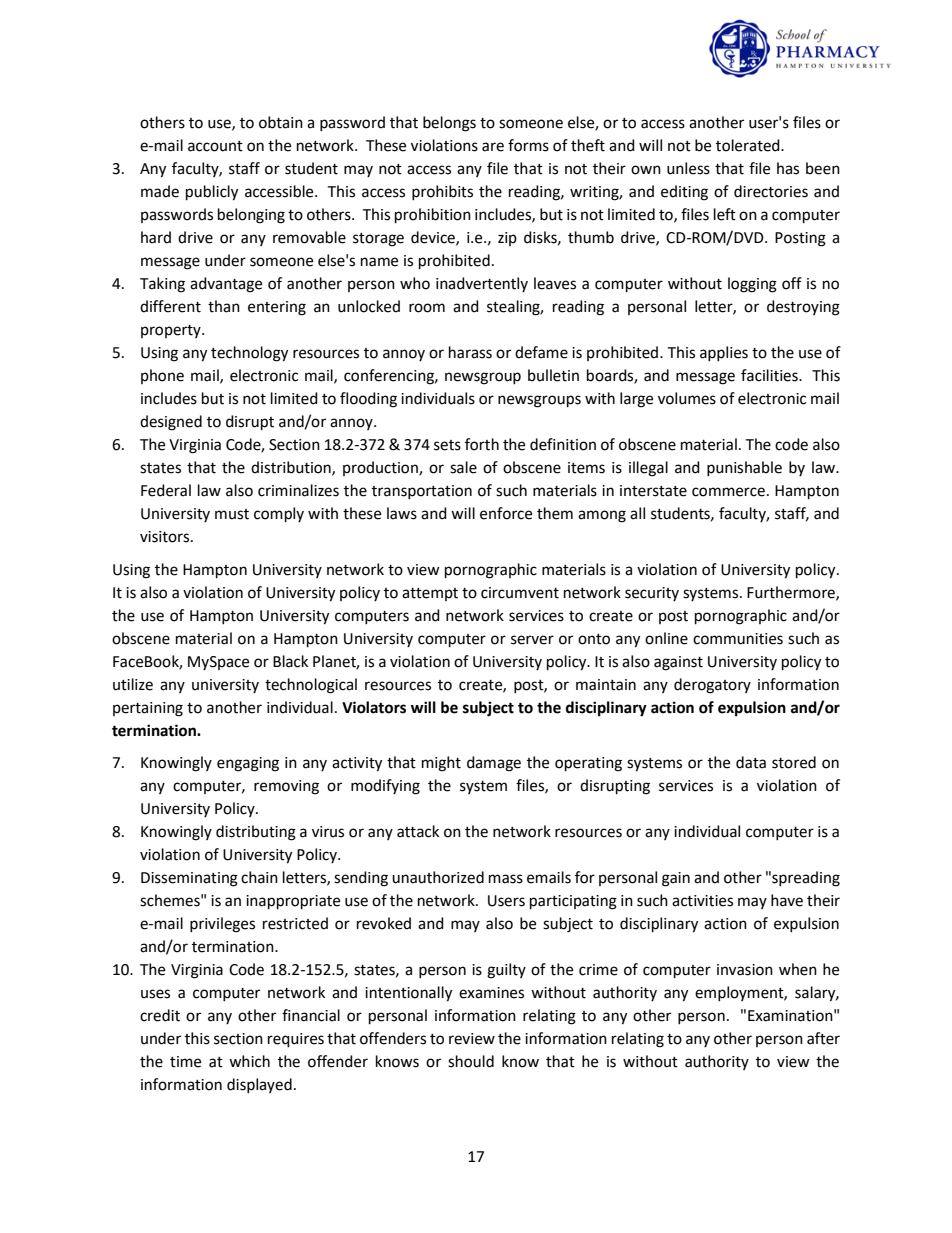 The height and width of the screenshot is (1233, 952). What do you see at coordinates (189, 879) in the screenshot?
I see `Disseminating` at bounding box center [189, 879].
